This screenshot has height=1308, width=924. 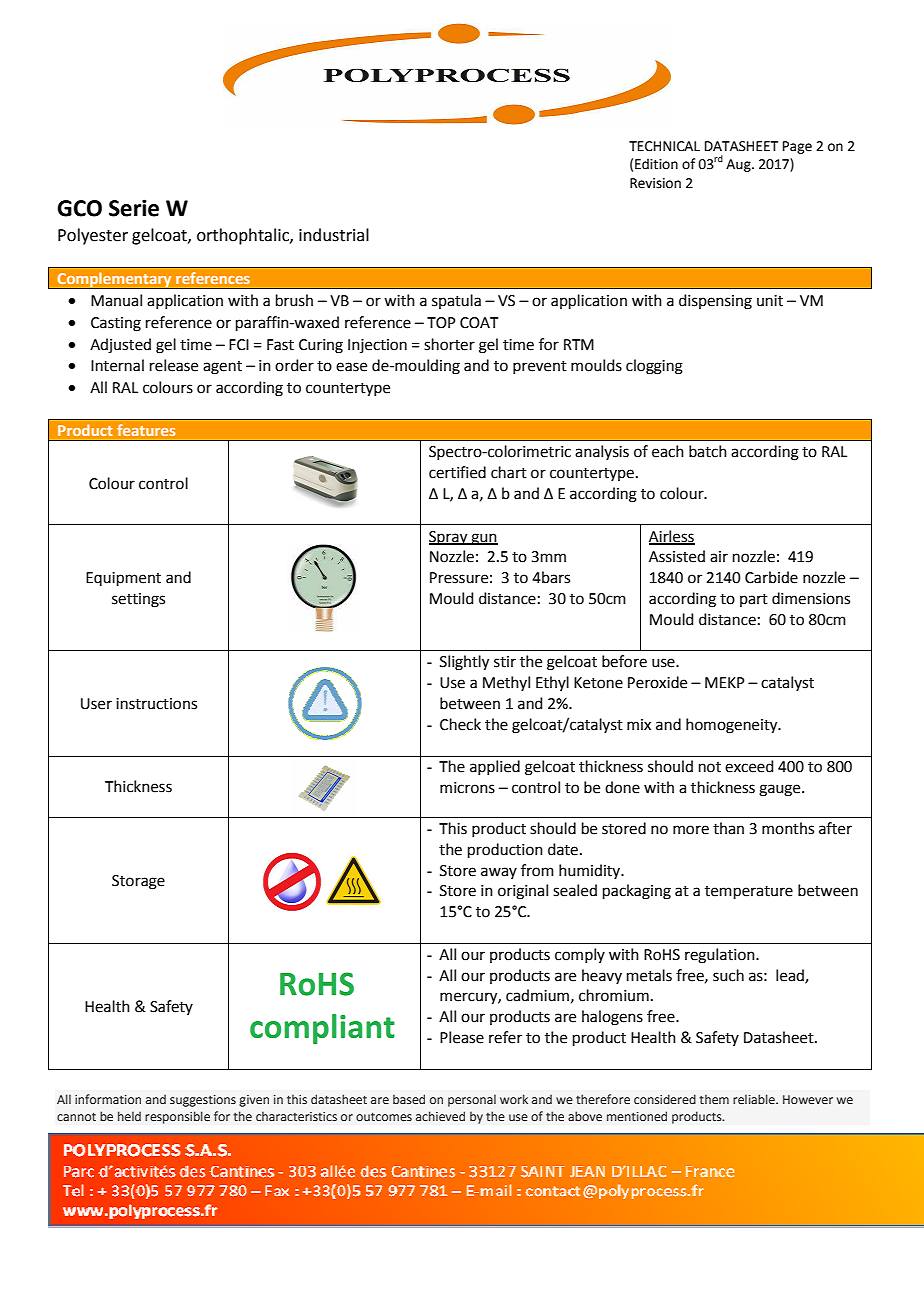 I want to click on Serie, so click(x=134, y=208).
